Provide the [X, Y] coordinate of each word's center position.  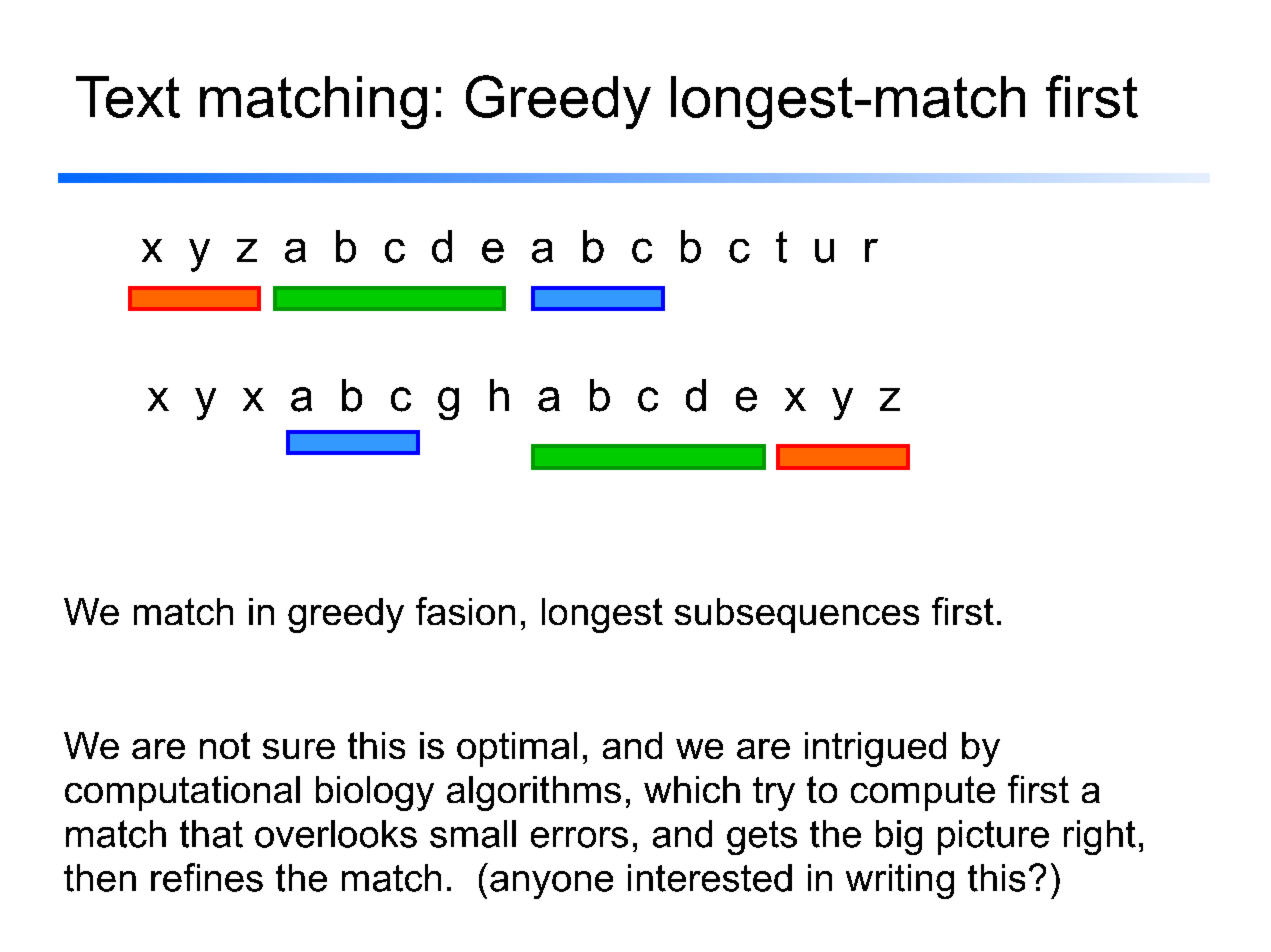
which [692, 789]
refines [207, 877]
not [225, 745]
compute [923, 793]
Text [128, 97]
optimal [517, 749]
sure [299, 749]
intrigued [875, 749]
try [774, 794]
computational [182, 793]
